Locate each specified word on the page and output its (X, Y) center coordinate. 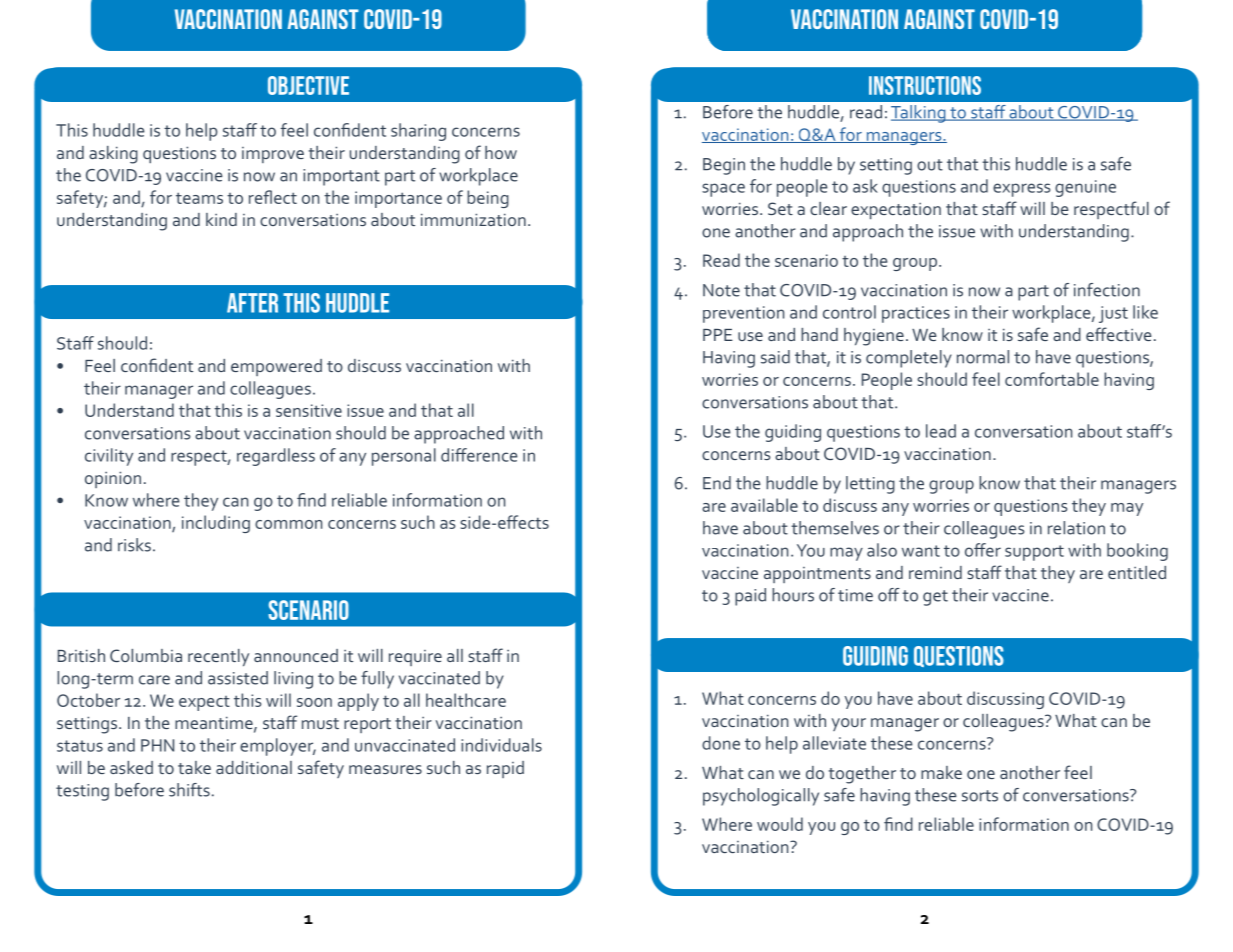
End (717, 483)
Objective (308, 85)
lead (941, 431)
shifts (189, 790)
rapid (505, 769)
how (501, 152)
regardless (276, 457)
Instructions (925, 85)
